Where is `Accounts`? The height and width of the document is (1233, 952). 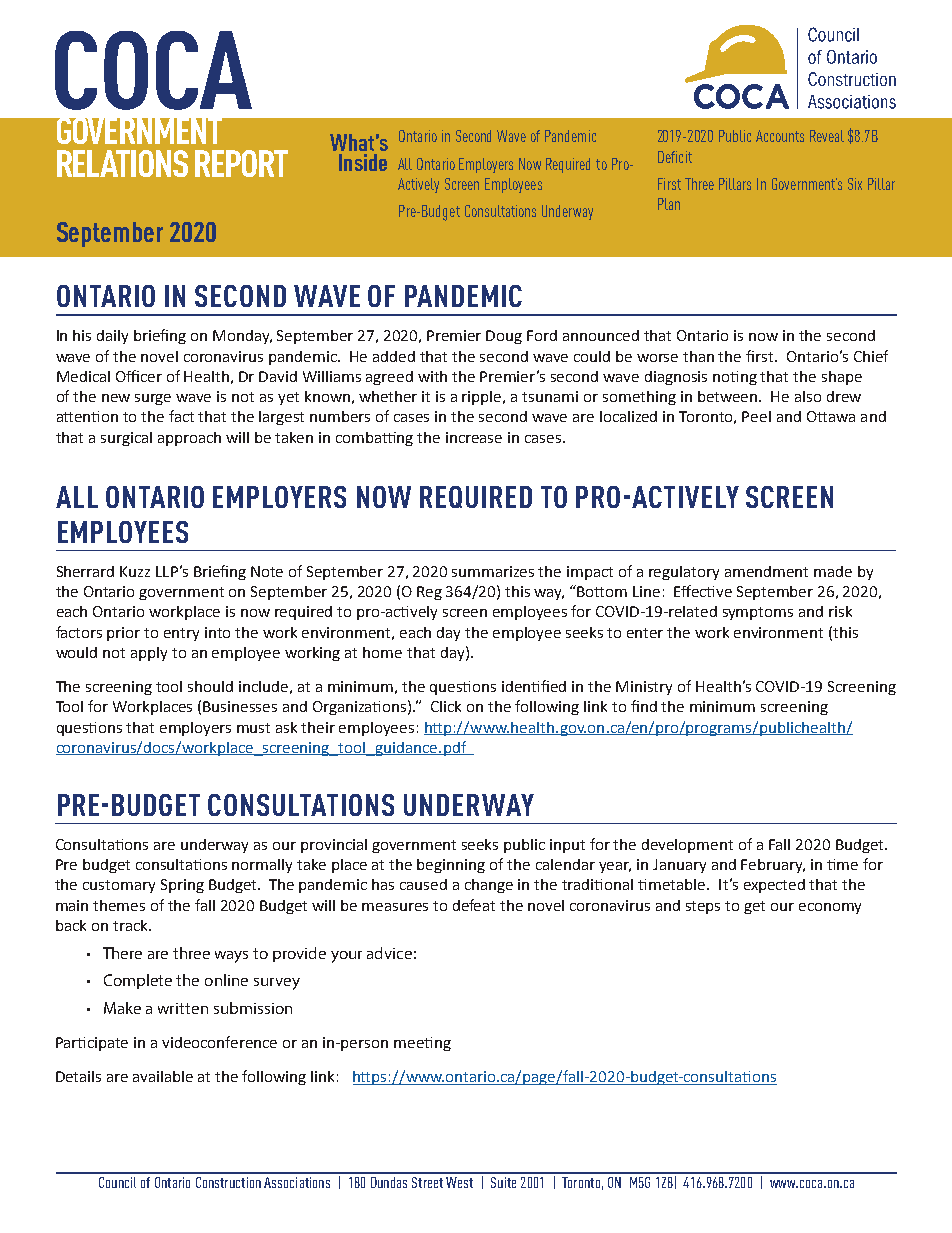
Accounts is located at coordinates (780, 136).
